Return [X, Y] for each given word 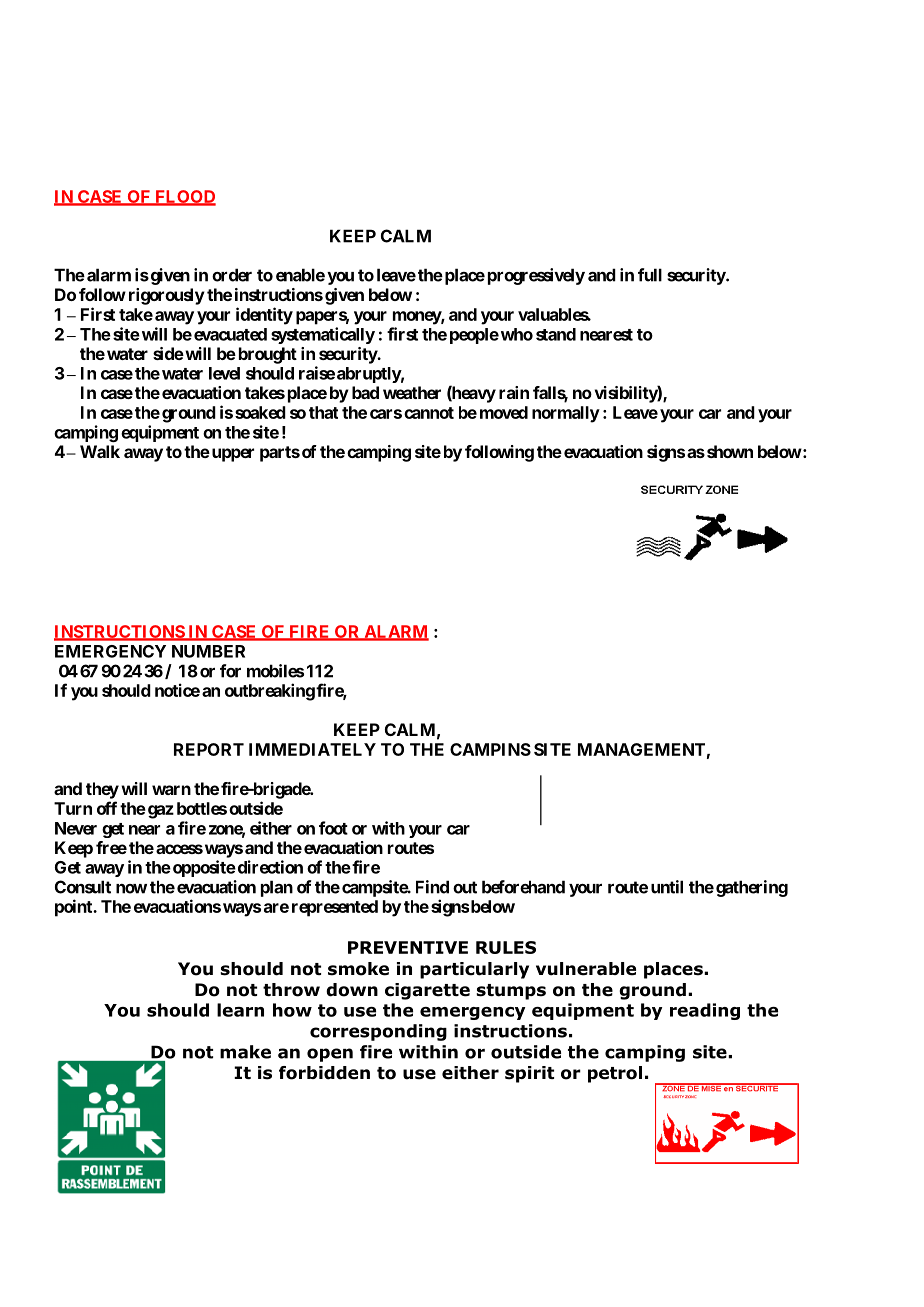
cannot [429, 413]
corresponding [378, 1032]
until [667, 887]
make [245, 1052]
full [650, 275]
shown [728, 451]
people [474, 336]
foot [333, 828]
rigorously [167, 296]
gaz [159, 812]
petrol [615, 1074]
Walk [100, 451]
